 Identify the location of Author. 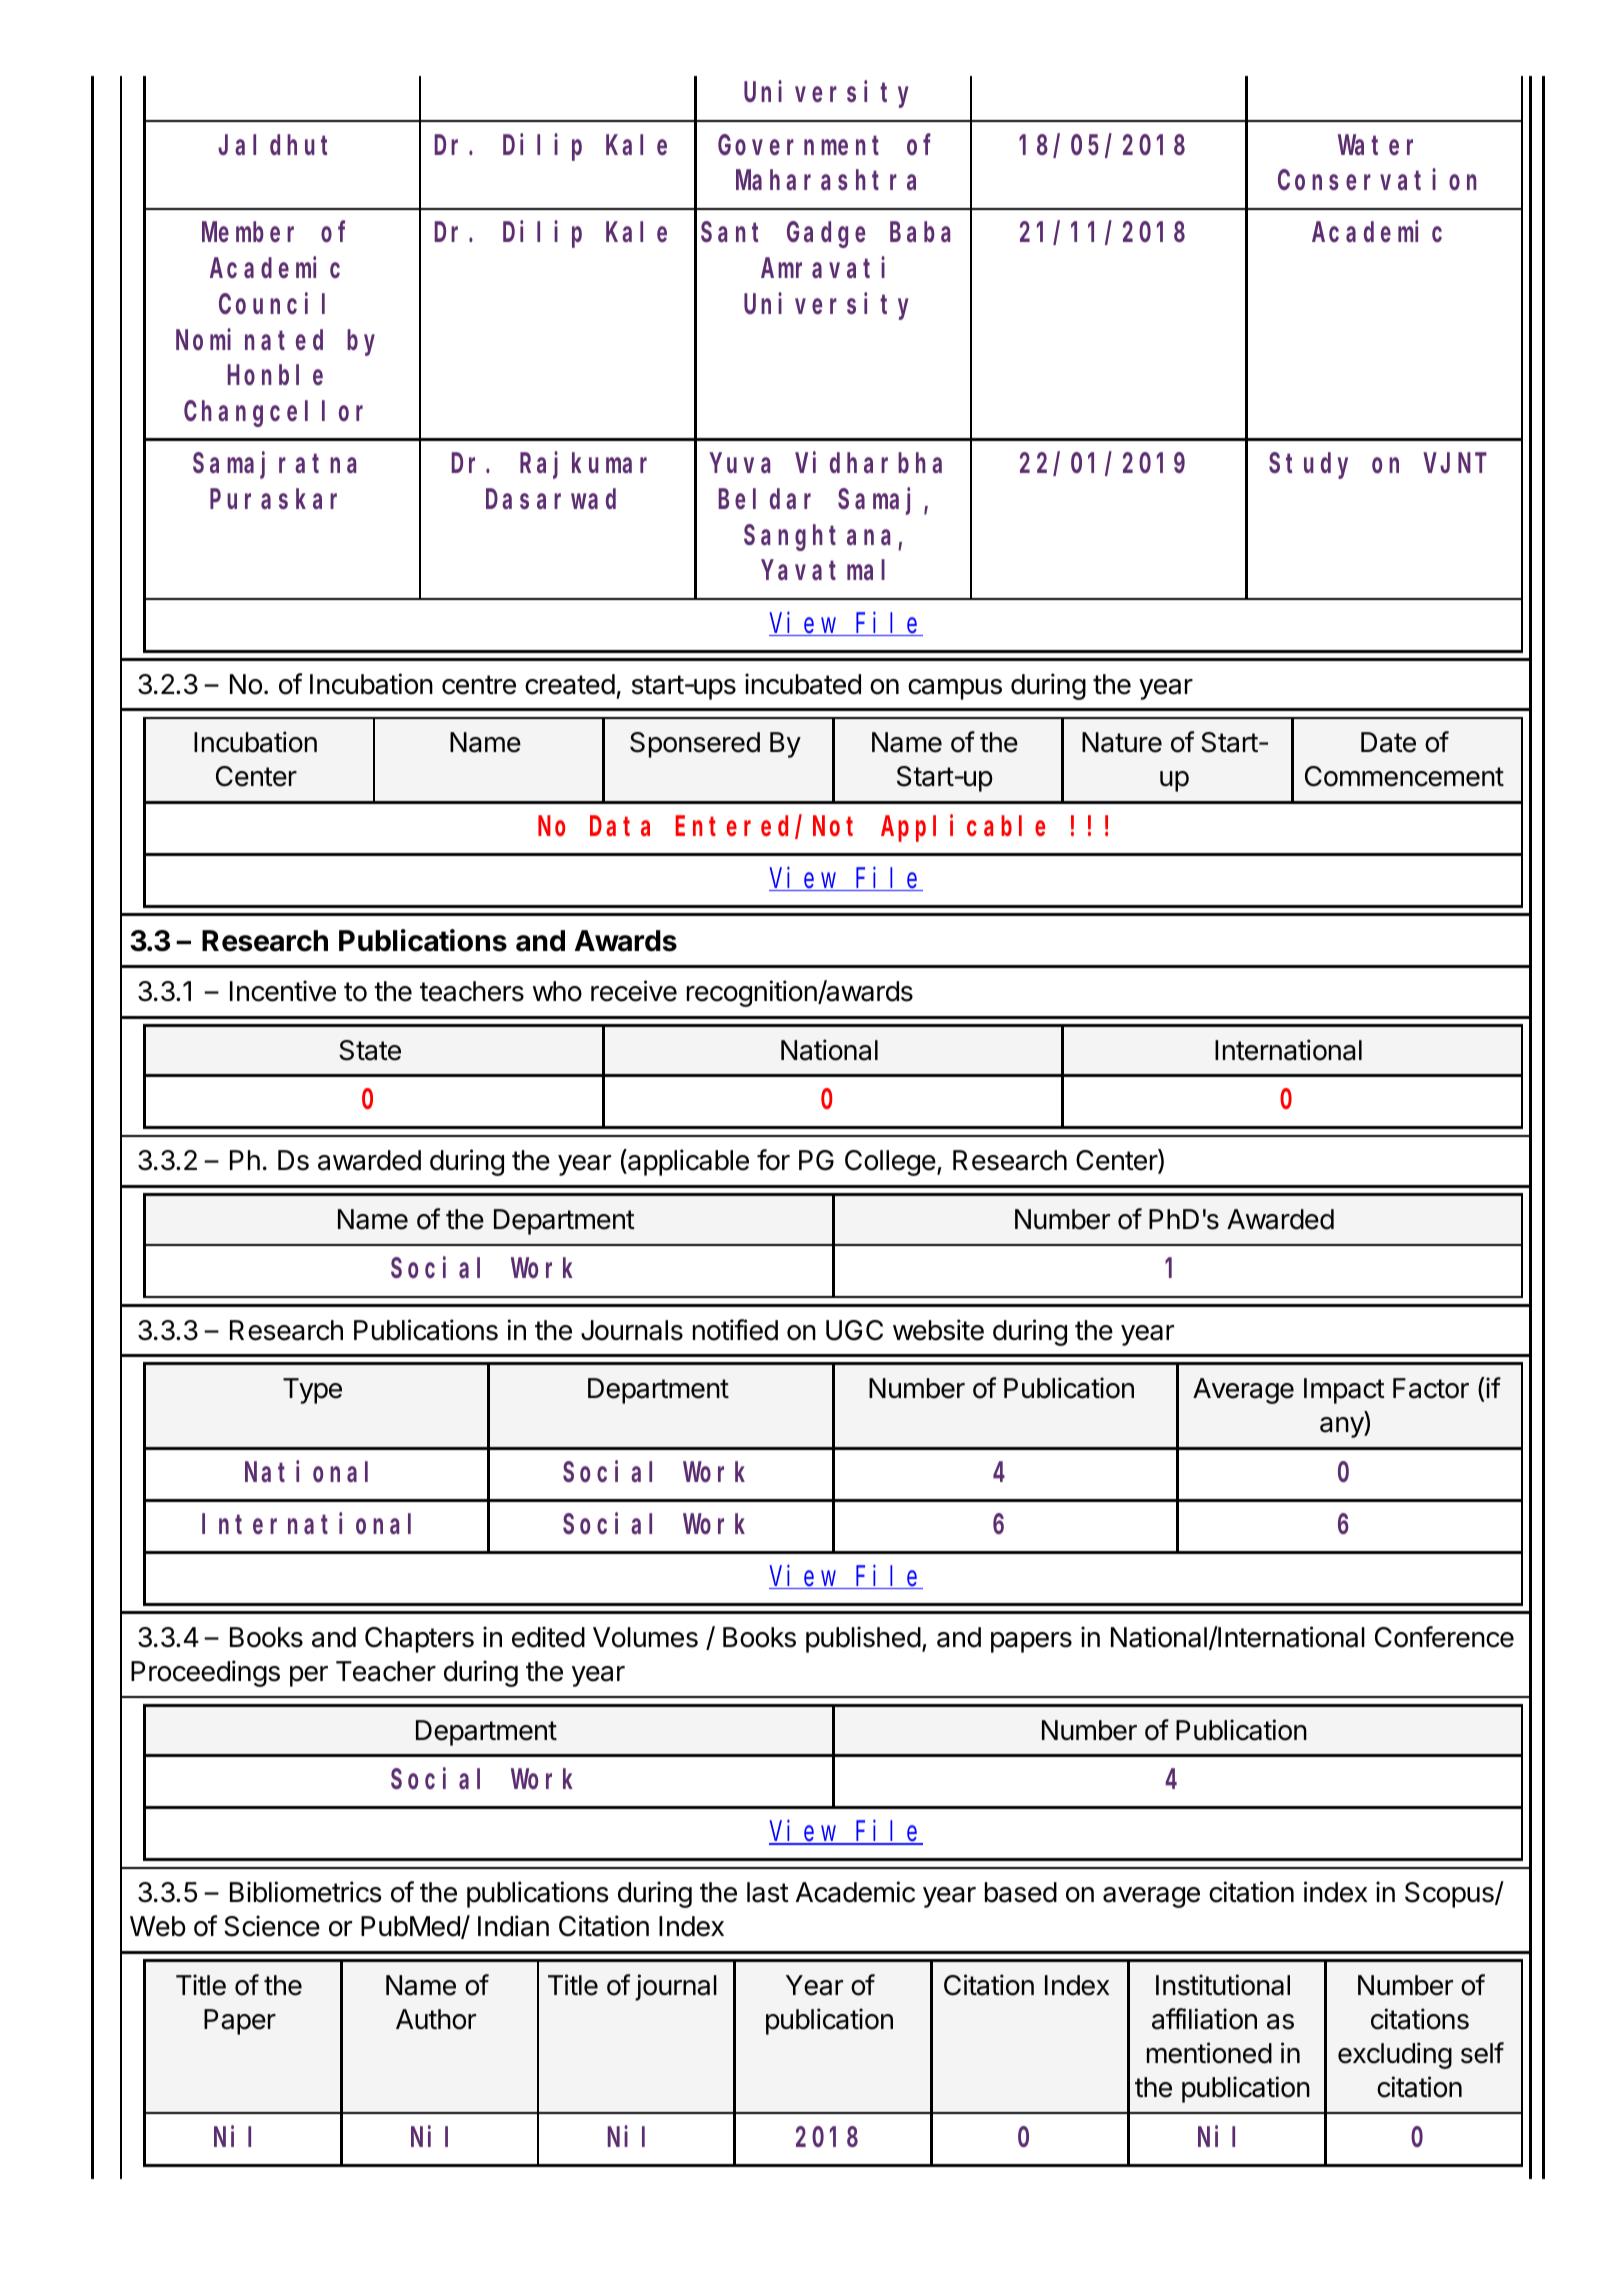
(436, 2019).
